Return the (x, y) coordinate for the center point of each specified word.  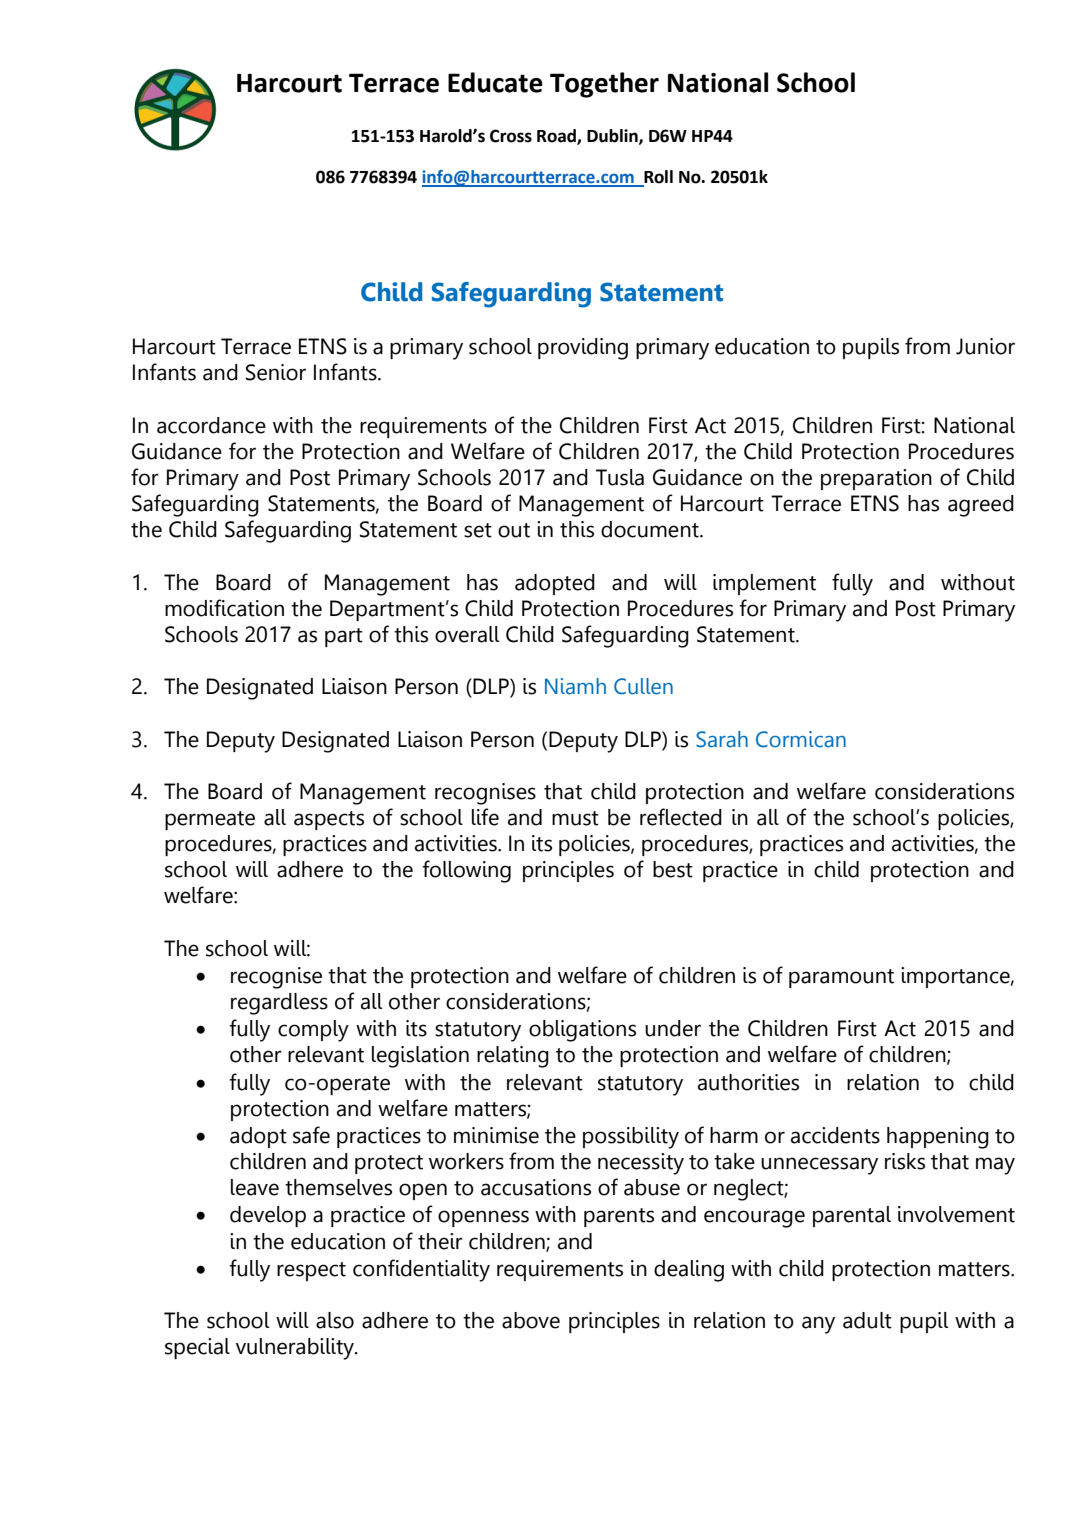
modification (224, 608)
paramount (841, 978)
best (673, 869)
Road (557, 137)
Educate (495, 82)
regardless (279, 1004)
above (531, 1320)
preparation (876, 479)
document (651, 529)
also (335, 1320)
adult (867, 1320)
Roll (657, 178)
